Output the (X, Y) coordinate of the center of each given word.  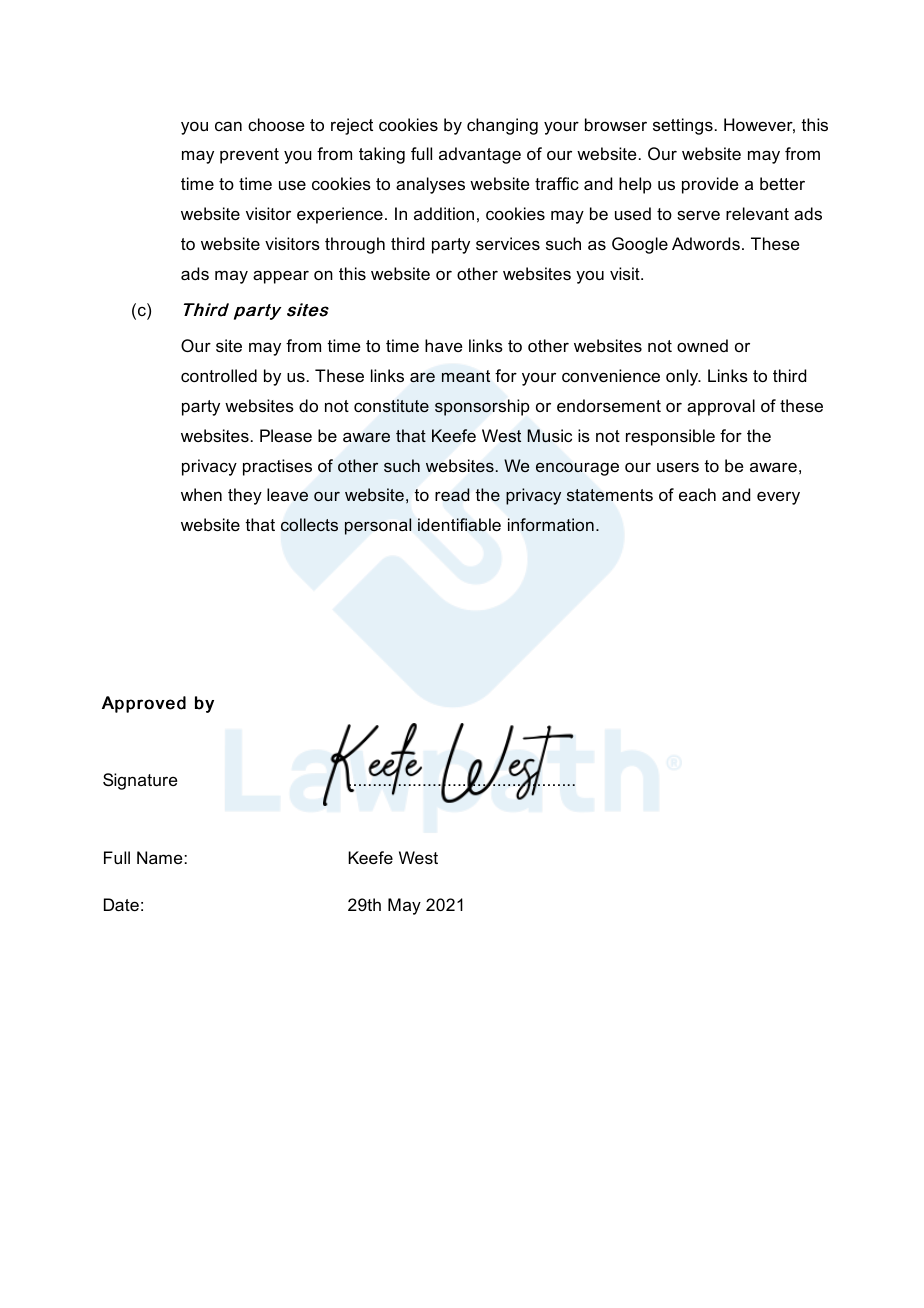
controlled (219, 375)
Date (121, 904)
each (697, 494)
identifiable (459, 525)
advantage (480, 155)
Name (160, 857)
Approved (144, 704)
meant (466, 376)
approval (721, 407)
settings (683, 126)
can (228, 126)
